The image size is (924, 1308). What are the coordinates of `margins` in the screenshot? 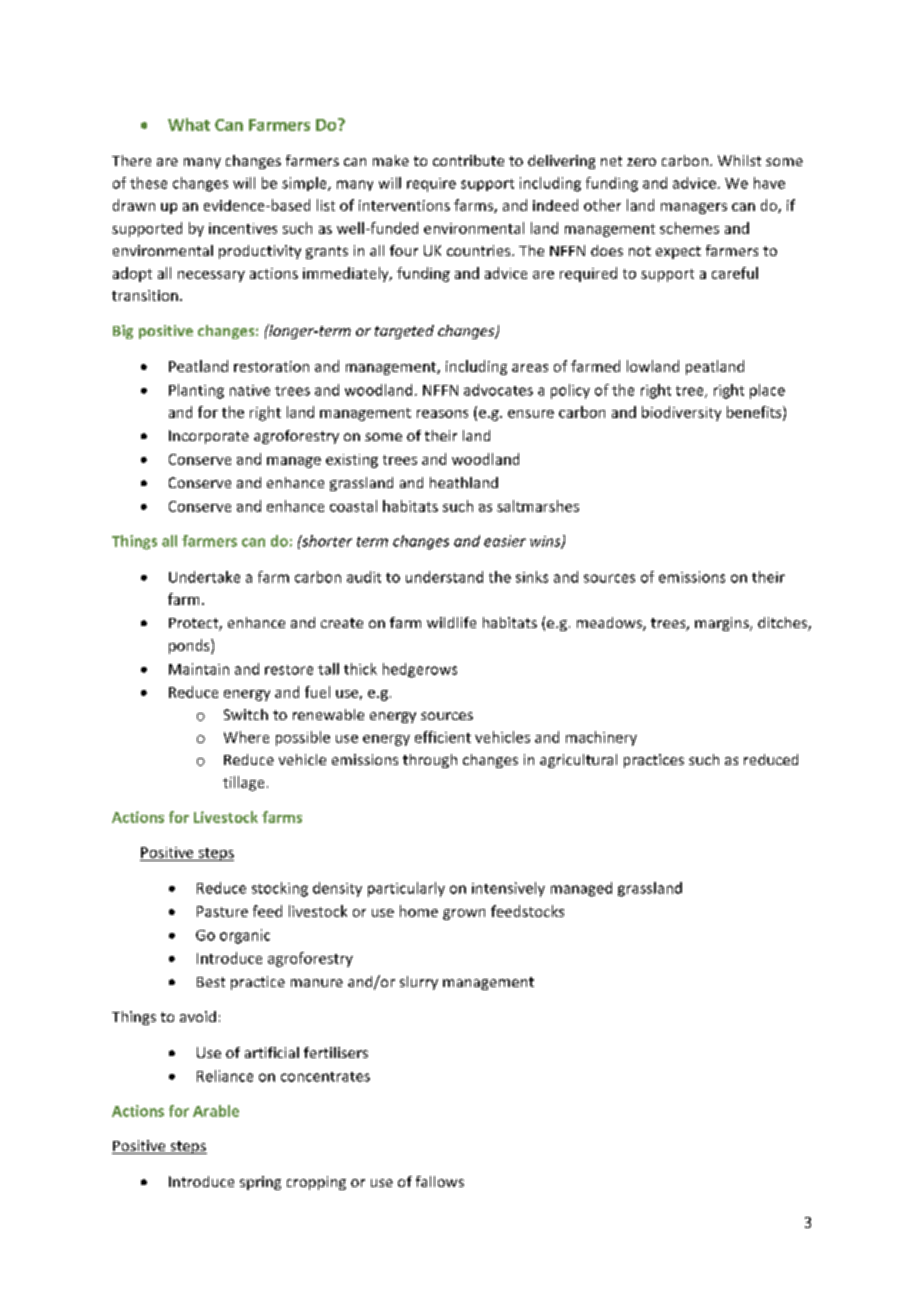 It's located at (723, 624).
